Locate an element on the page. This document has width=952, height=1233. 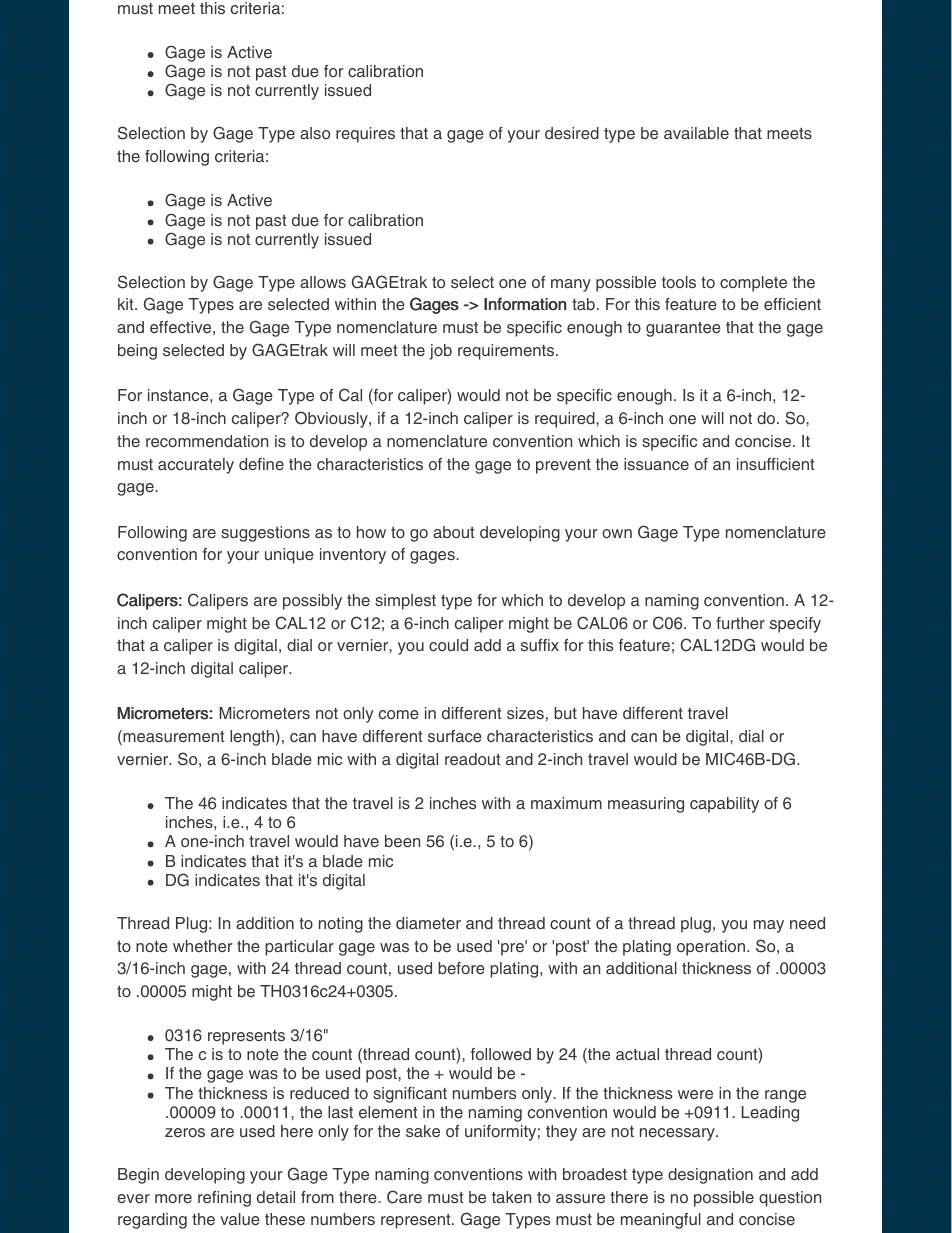
diameter is located at coordinates (428, 923).
